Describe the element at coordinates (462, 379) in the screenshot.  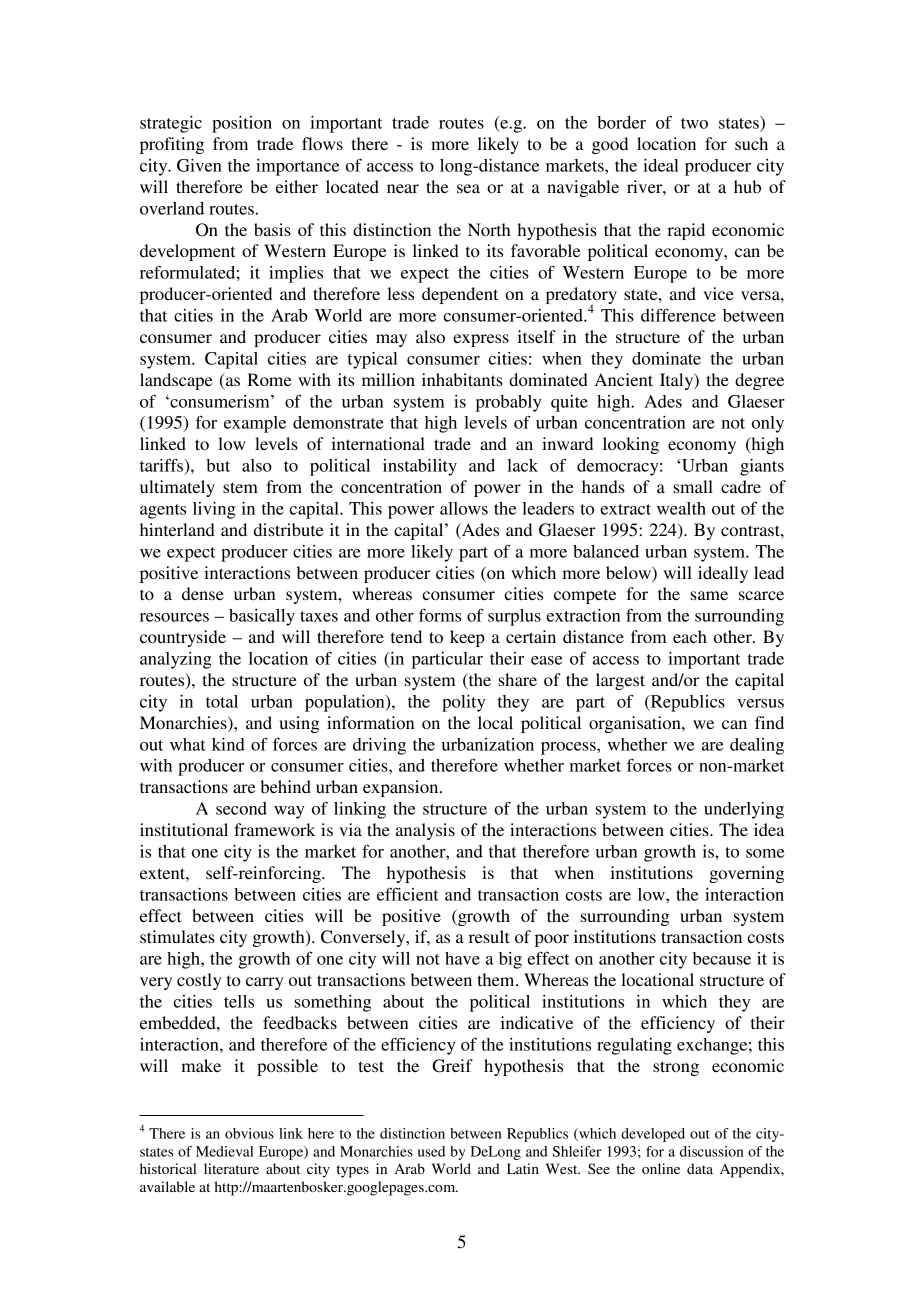
I see `inhabitants` at that location.
